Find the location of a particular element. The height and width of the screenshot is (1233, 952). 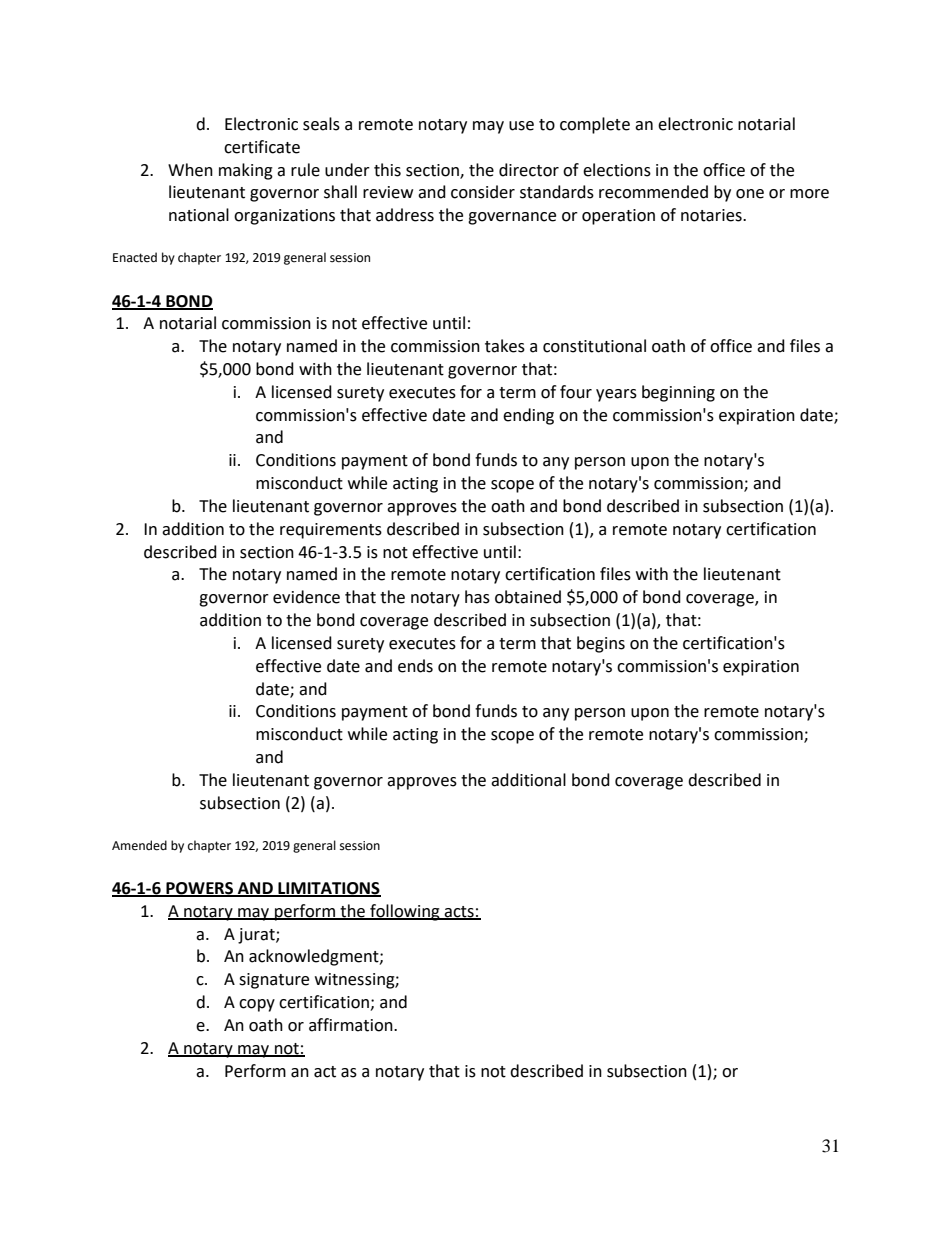

evidence is located at coordinates (306, 597).
